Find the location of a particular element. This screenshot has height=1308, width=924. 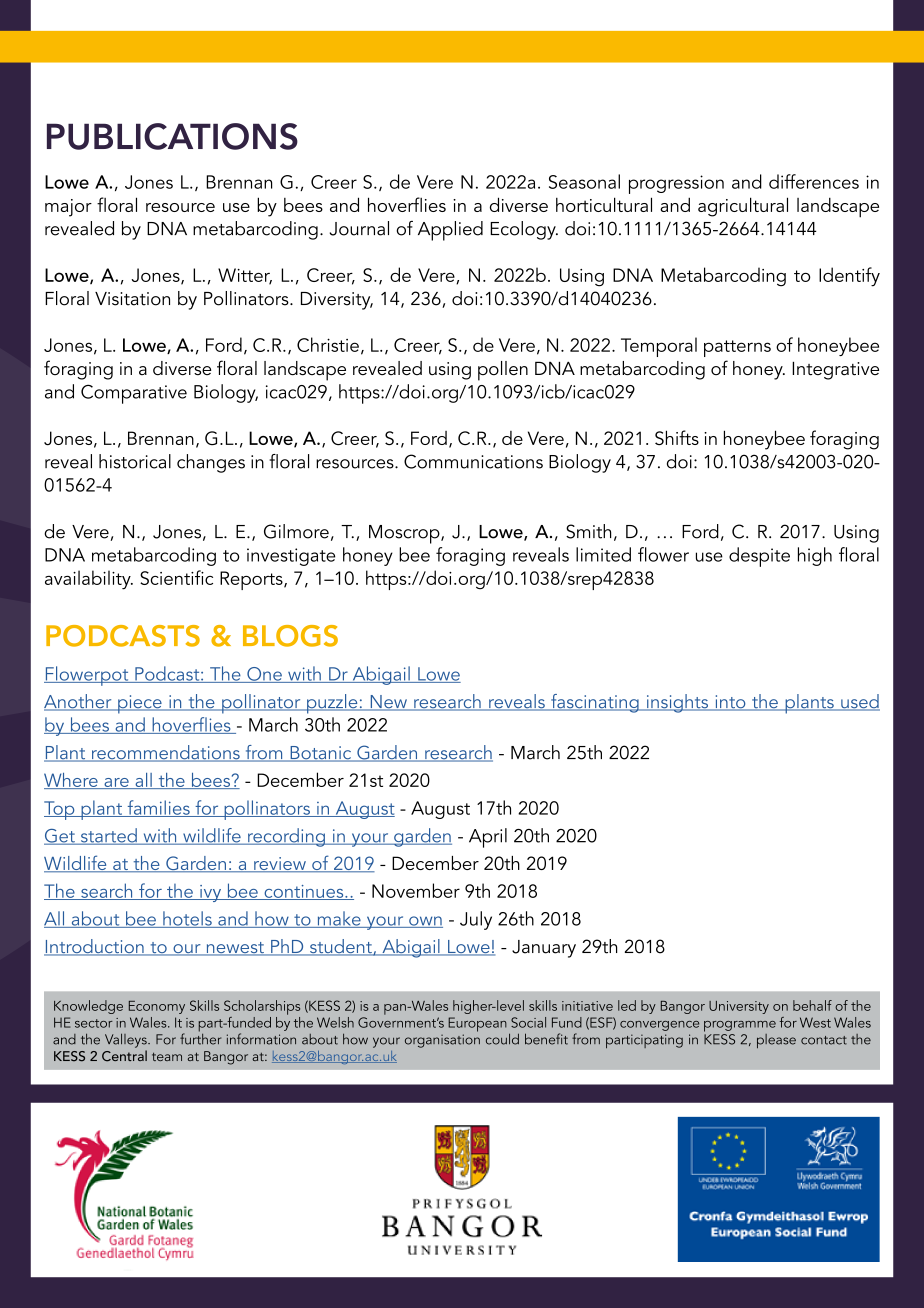

Valleys is located at coordinates (127, 1040).
